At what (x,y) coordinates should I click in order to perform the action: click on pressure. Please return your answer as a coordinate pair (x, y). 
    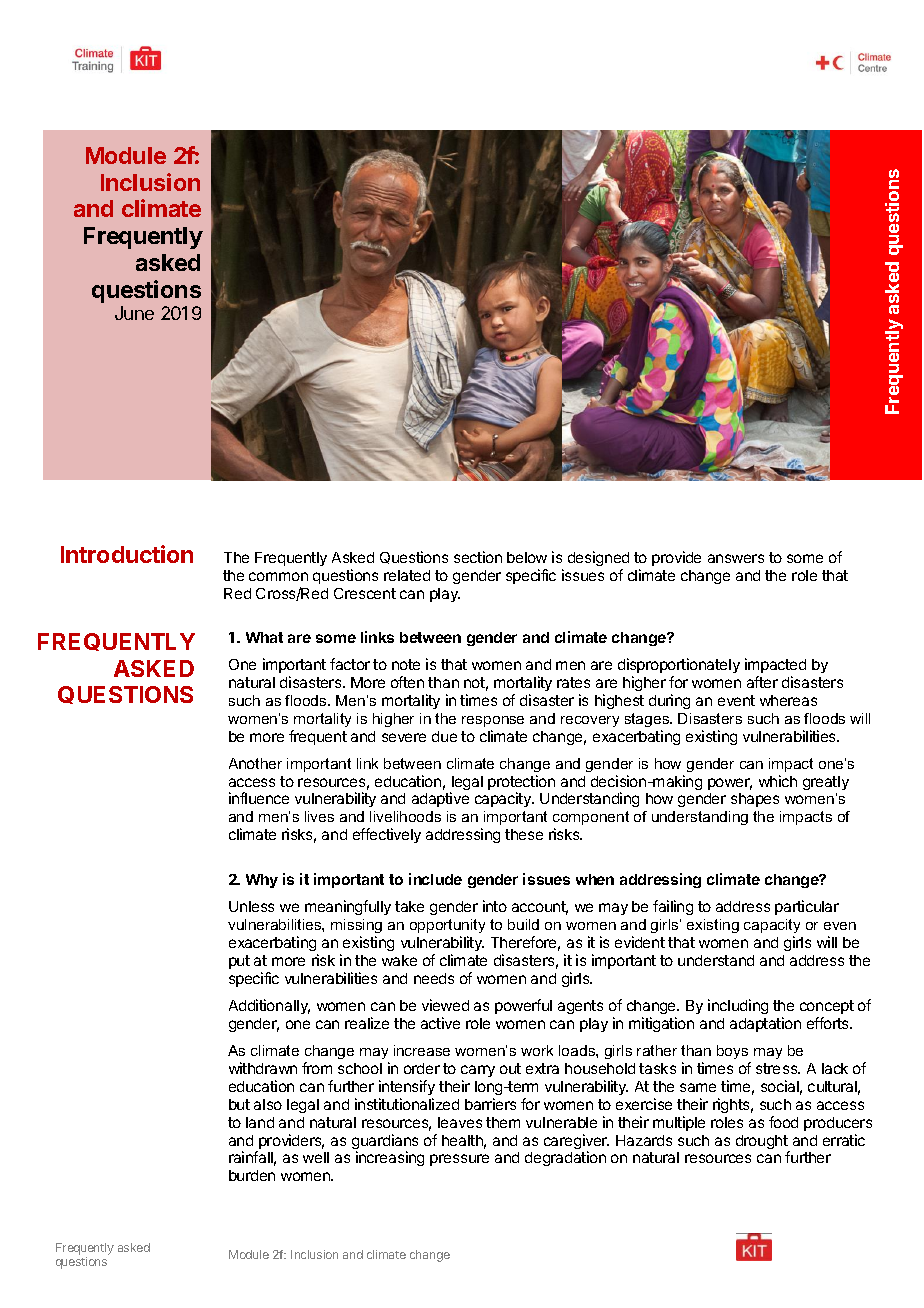
    Looking at the image, I should click on (459, 1160).
